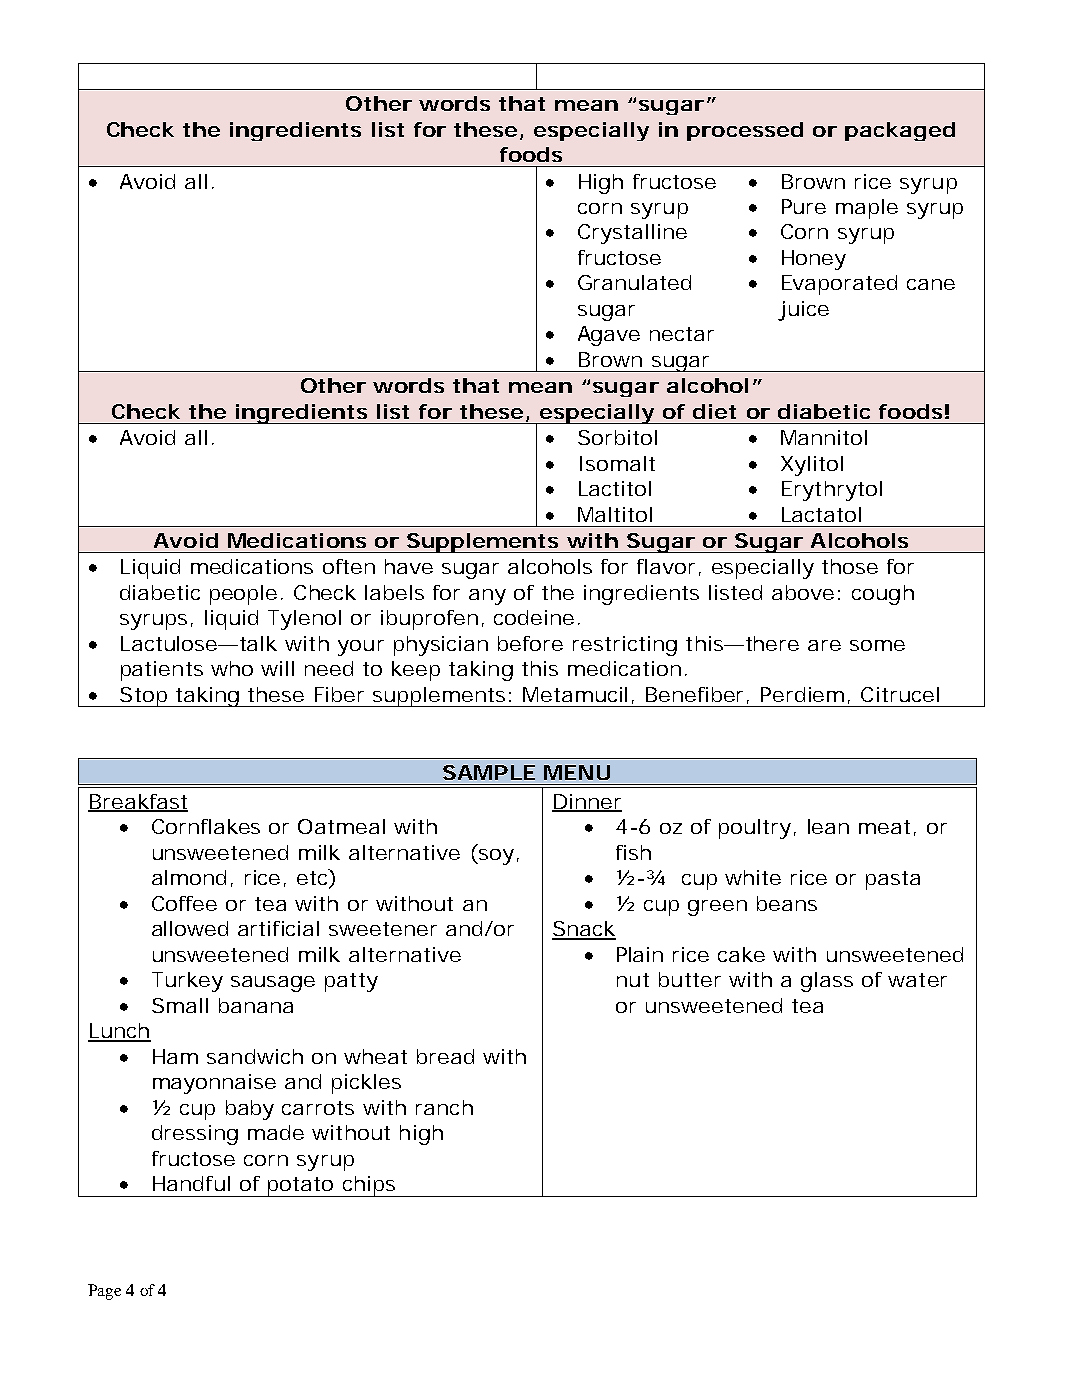 The image size is (1069, 1384). I want to click on Metamucil, so click(575, 694).
